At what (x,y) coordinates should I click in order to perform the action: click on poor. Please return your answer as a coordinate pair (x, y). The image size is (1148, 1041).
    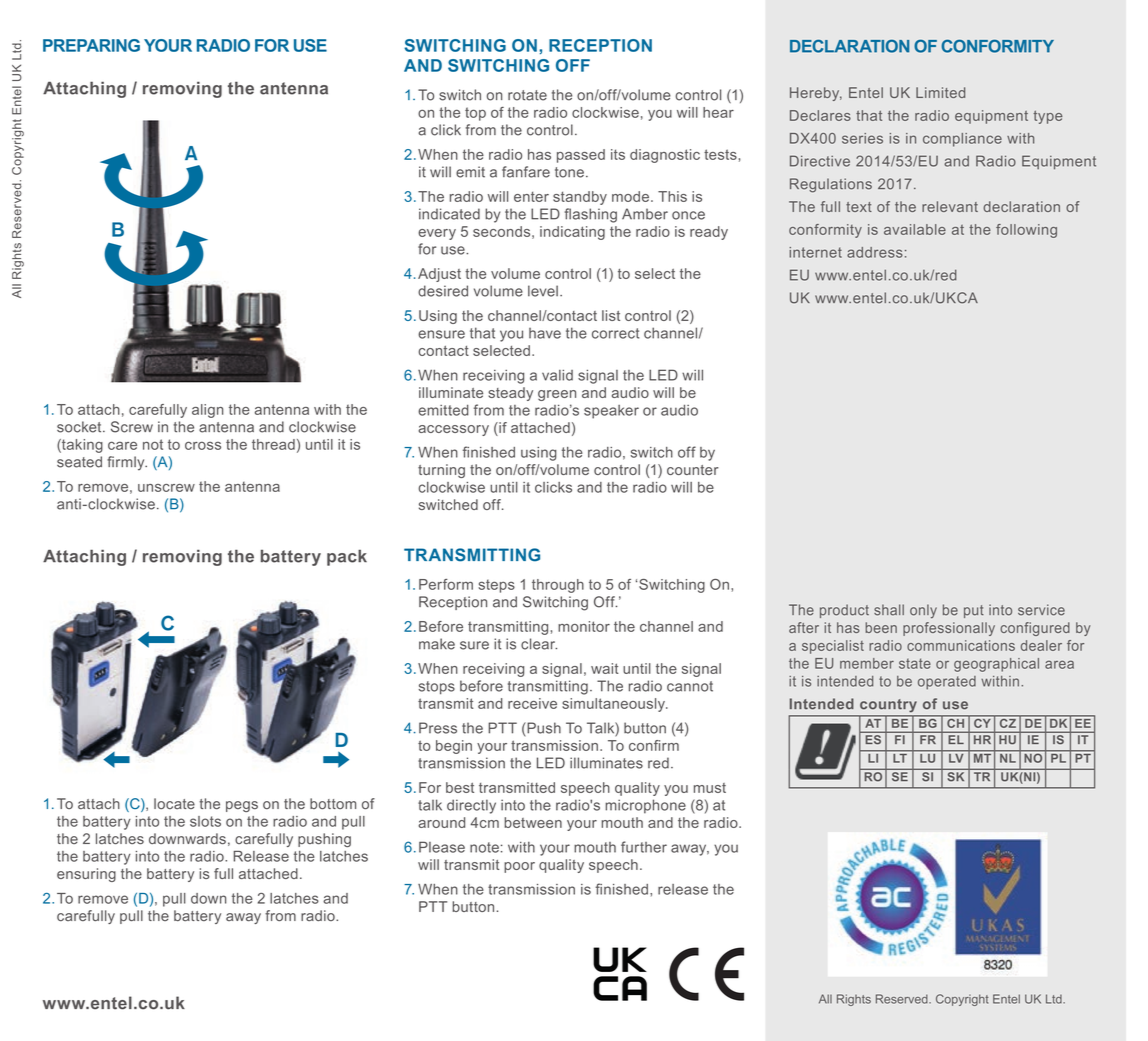
    Looking at the image, I should click on (519, 867).
